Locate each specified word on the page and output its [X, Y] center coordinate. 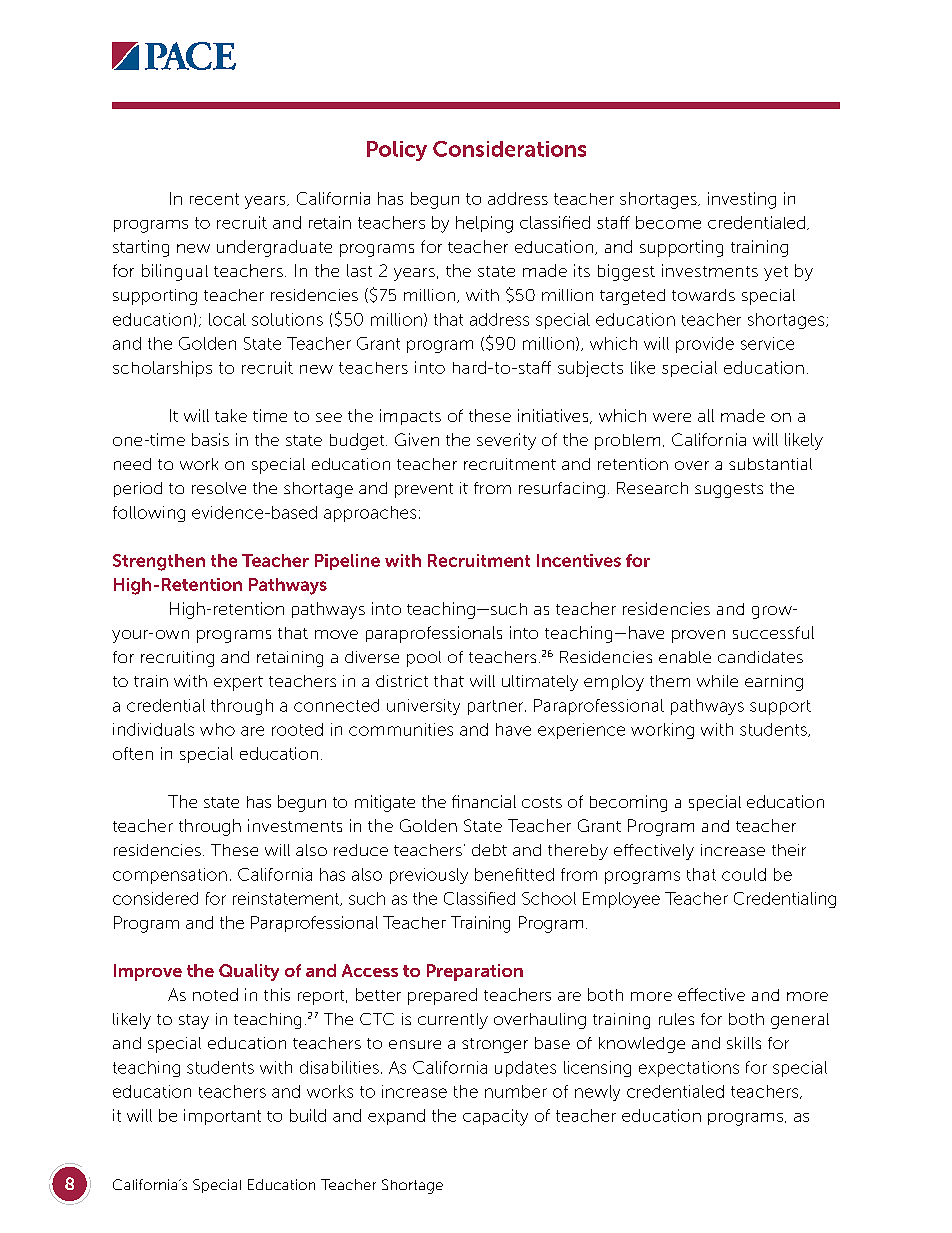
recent [214, 199]
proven [698, 636]
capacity [495, 1117]
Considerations [509, 149]
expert [238, 683]
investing [742, 200]
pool [424, 659]
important [222, 1117]
